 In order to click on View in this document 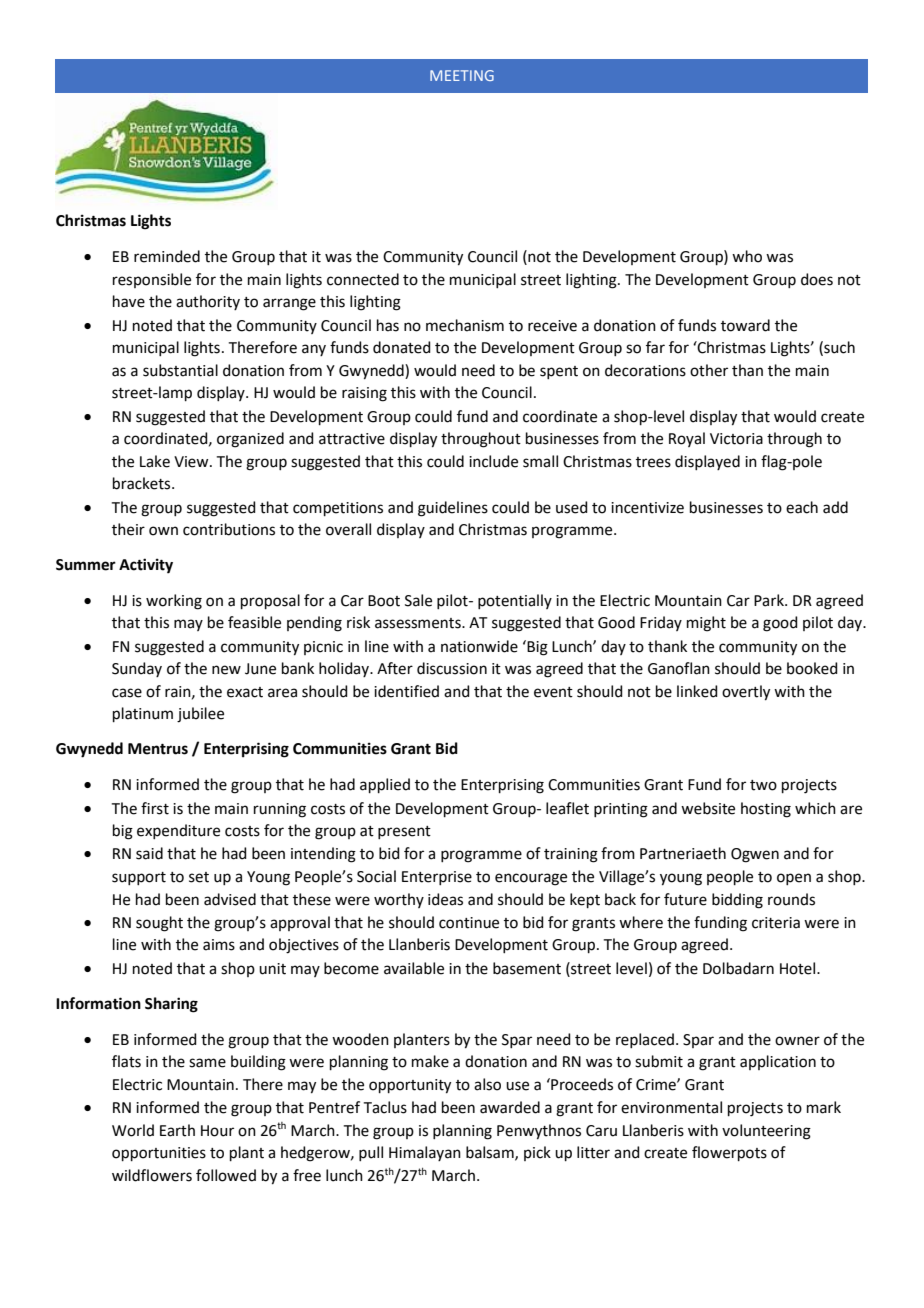, I will do `click(192, 462)`.
